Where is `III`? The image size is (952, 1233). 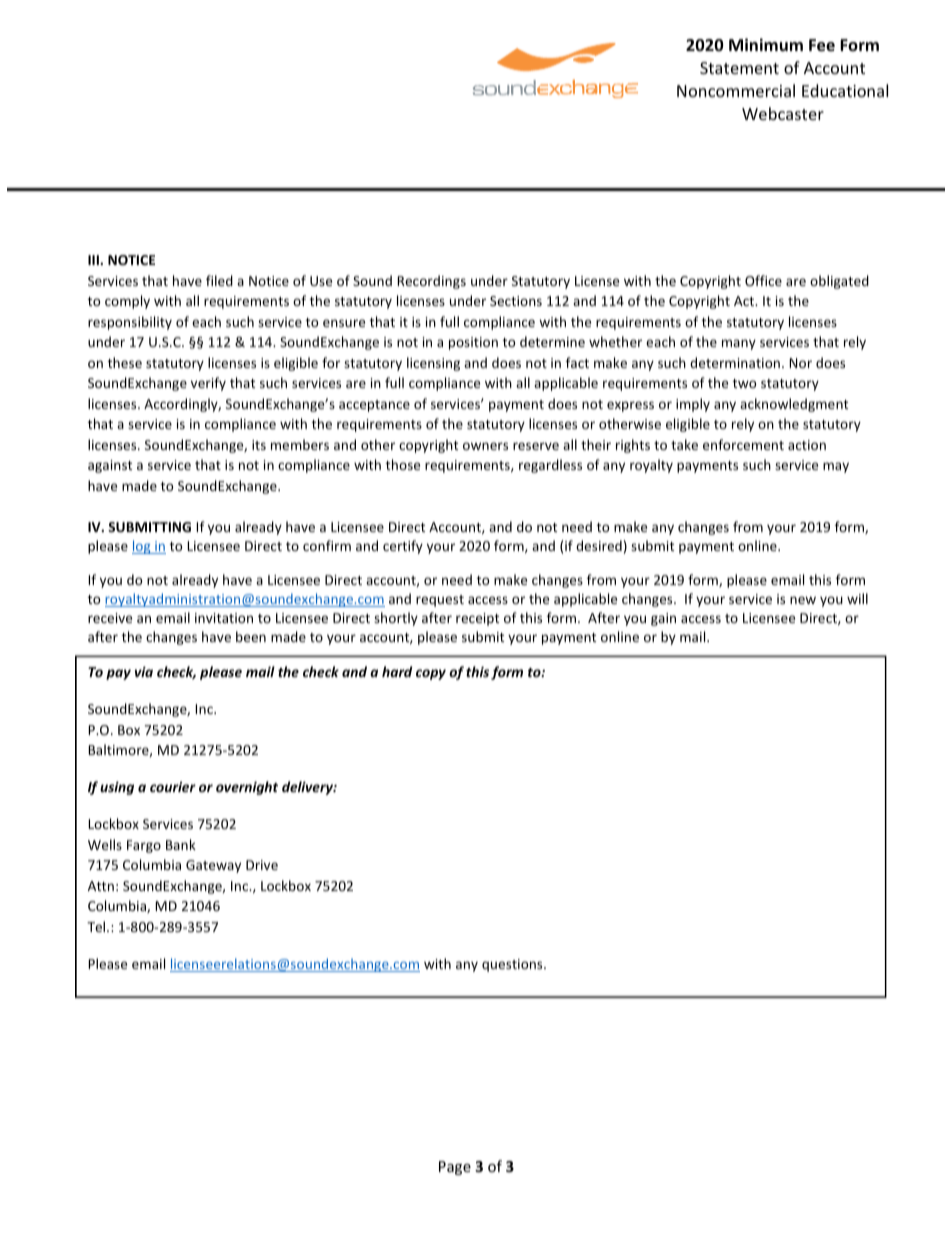 III is located at coordinates (94, 260).
